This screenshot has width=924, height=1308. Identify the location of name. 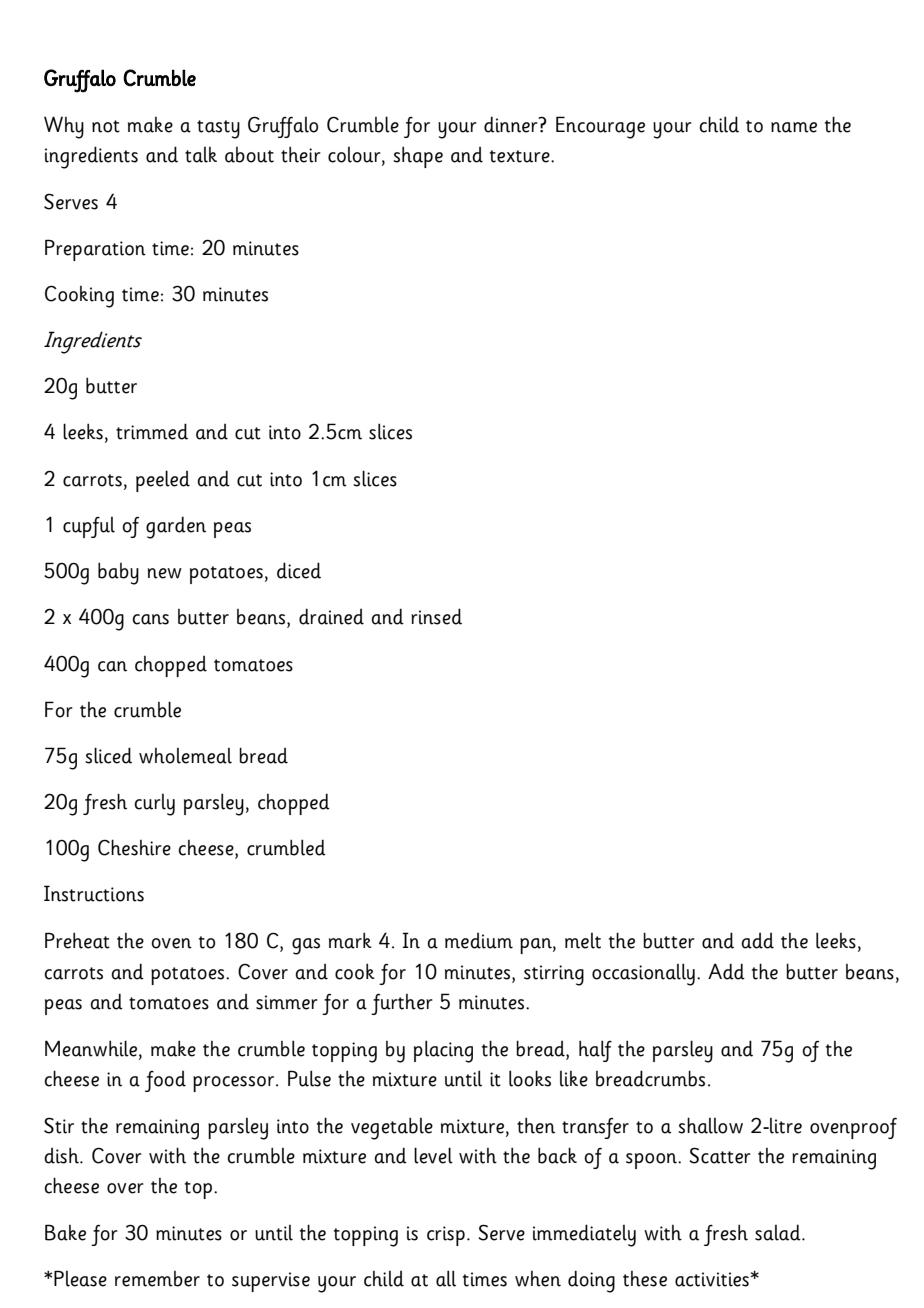
(794, 127).
